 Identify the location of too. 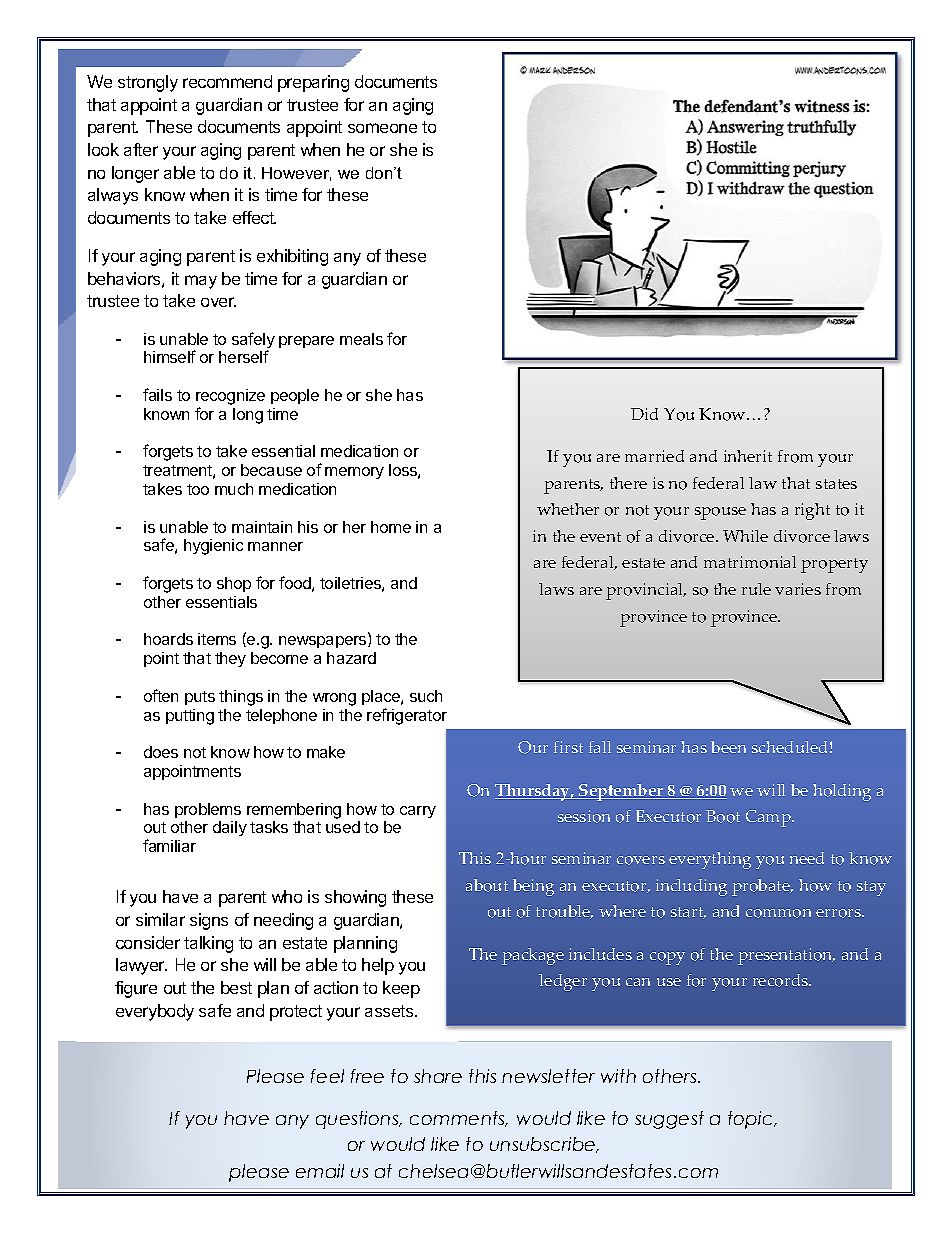
(198, 489).
